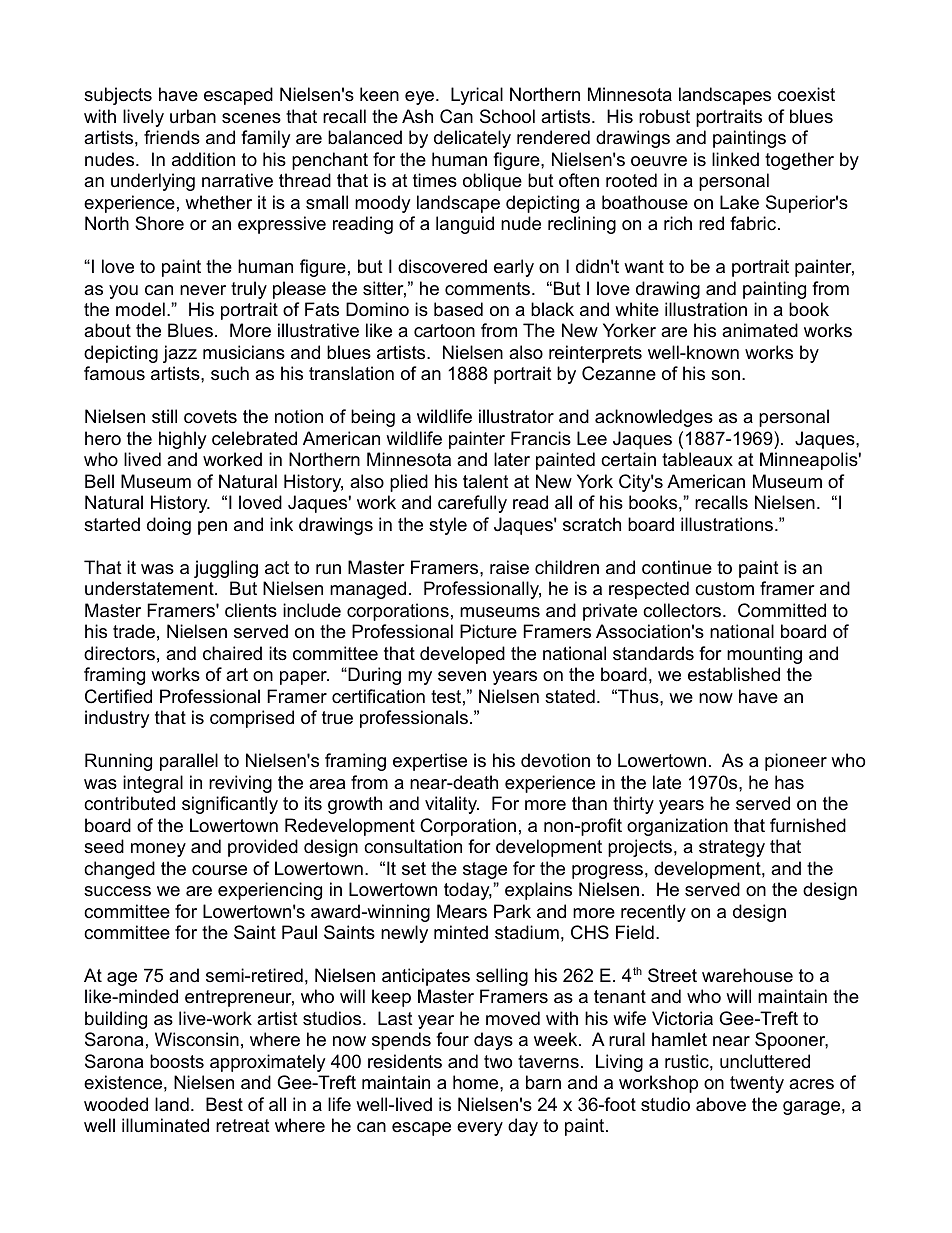 This screenshot has width=952, height=1233. What do you see at coordinates (224, 1104) in the screenshot?
I see `Best` at bounding box center [224, 1104].
